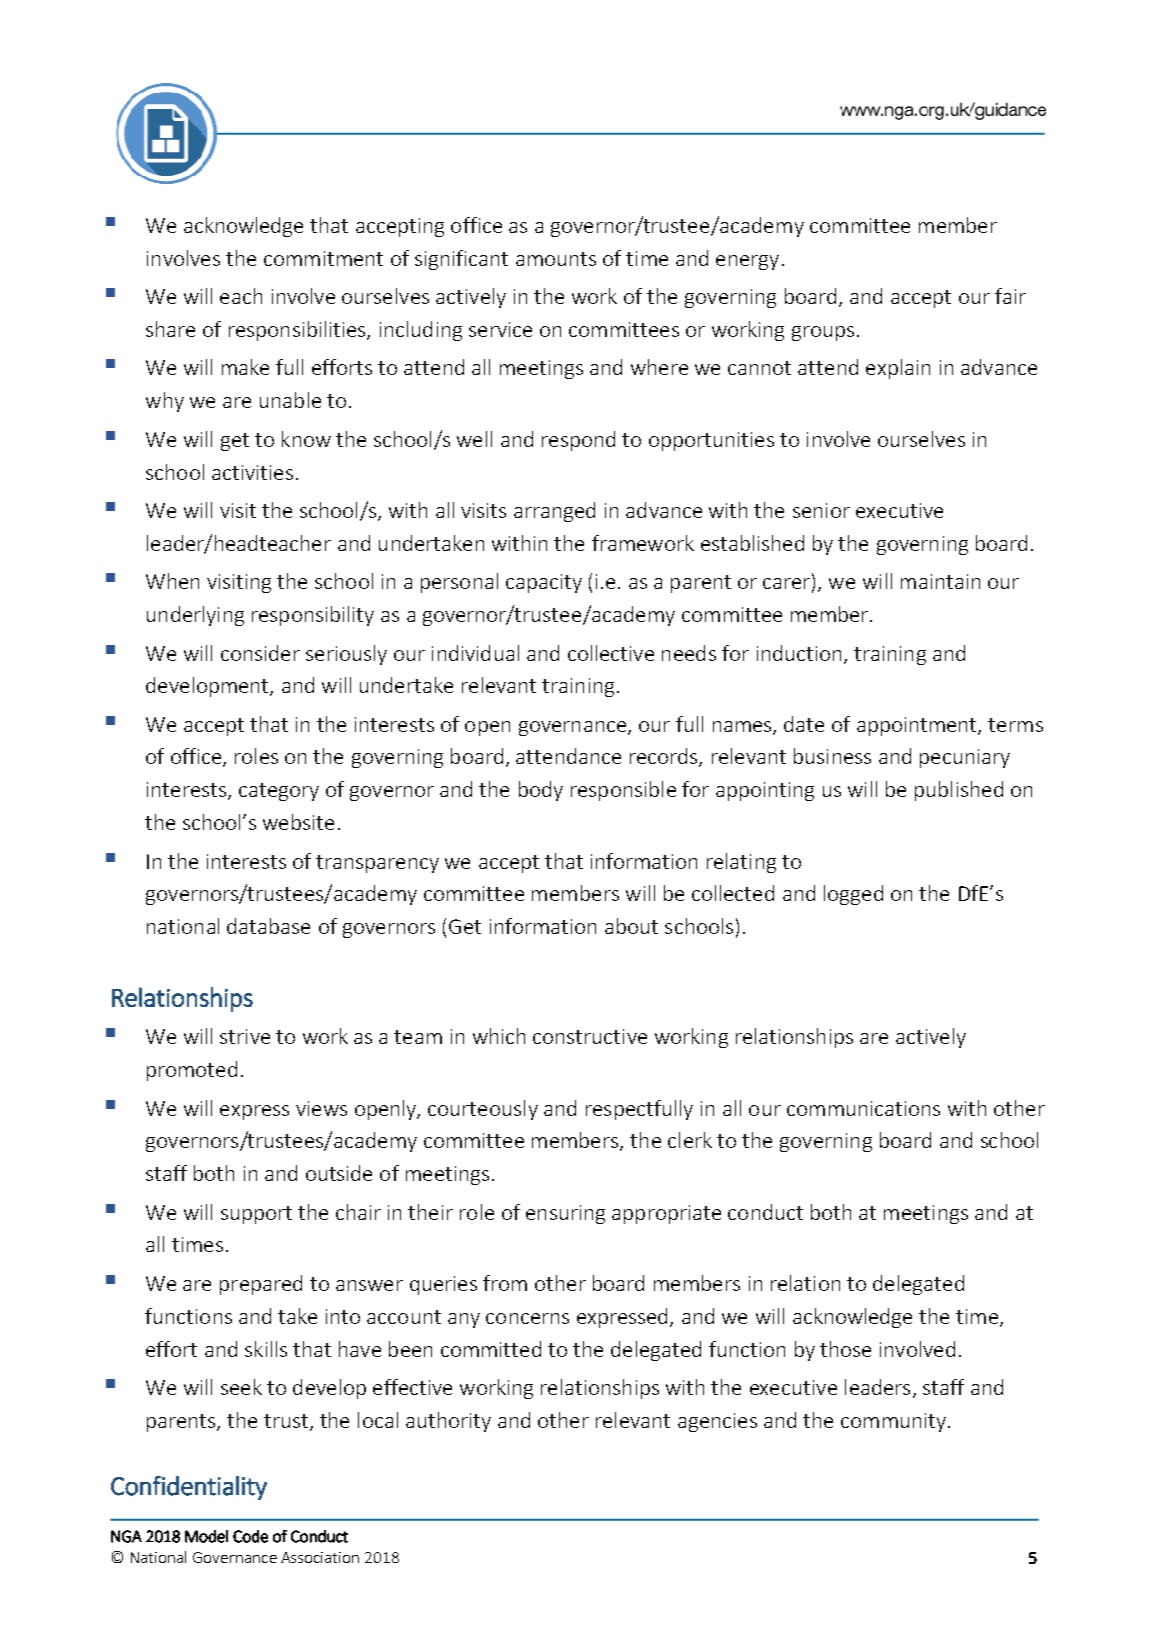 Image resolution: width=1158 pixels, height=1637 pixels. I want to click on share, so click(170, 329).
